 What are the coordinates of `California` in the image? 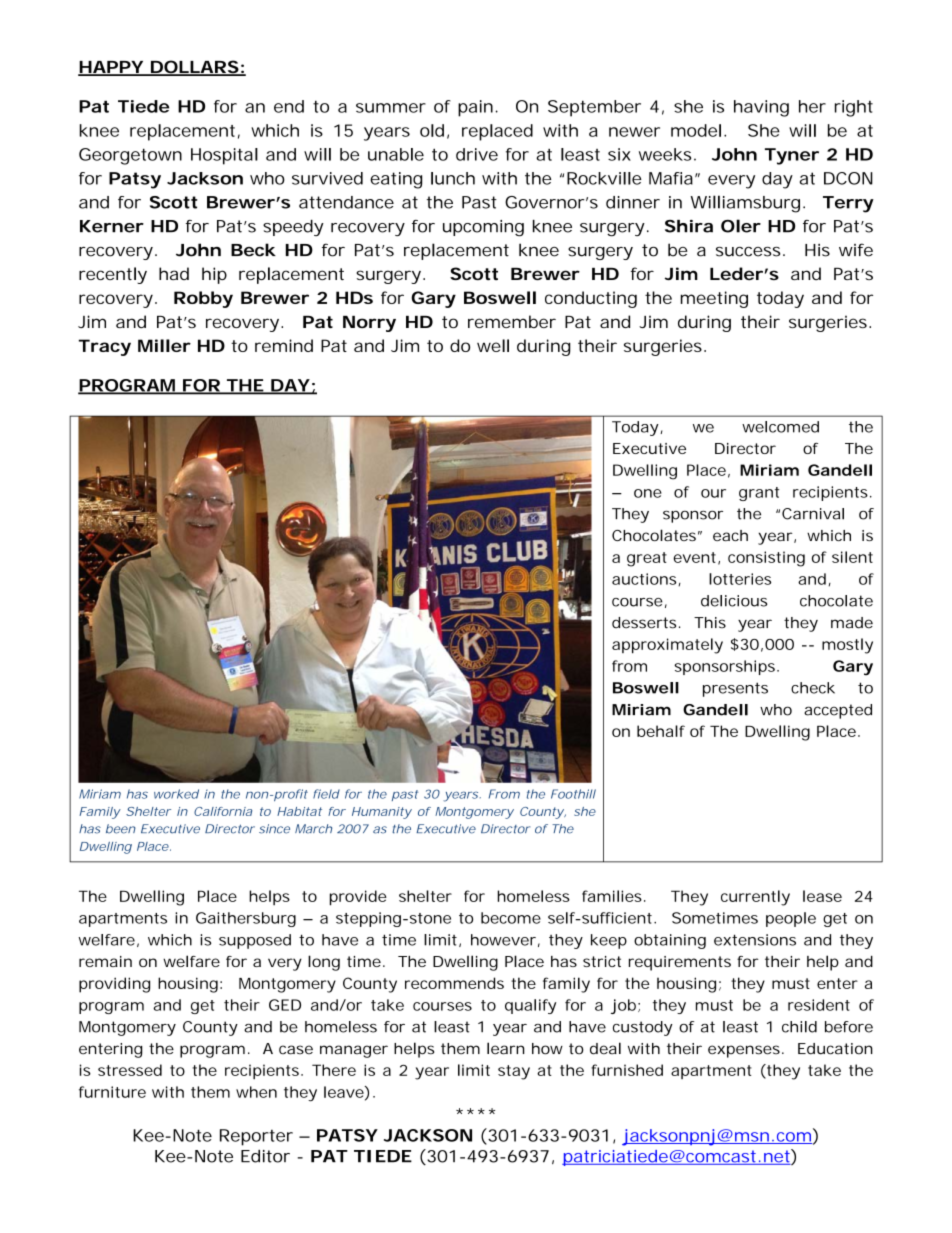 It's located at (223, 811).
